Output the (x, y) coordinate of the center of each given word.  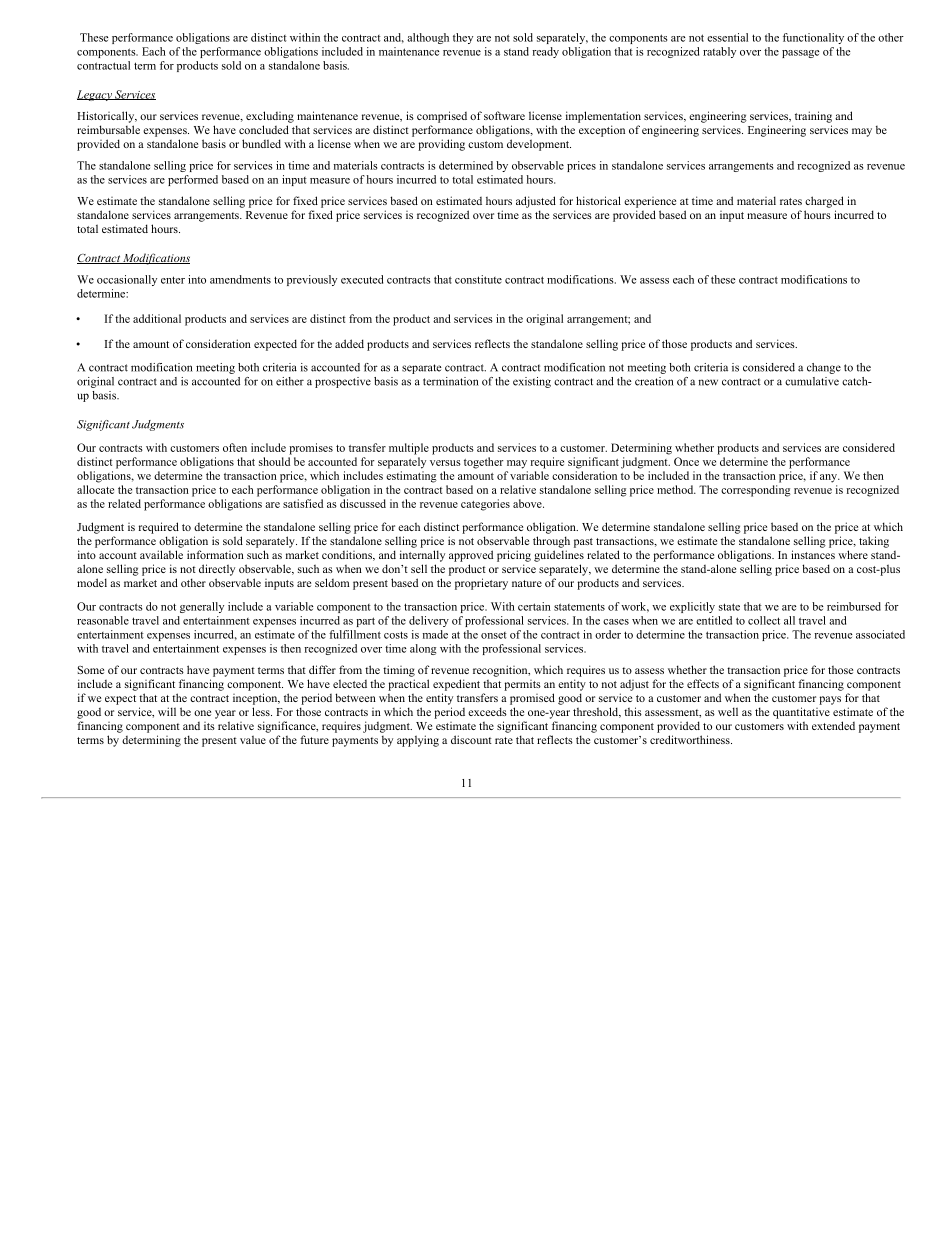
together (483, 463)
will (167, 711)
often (235, 447)
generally (202, 607)
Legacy (95, 95)
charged (824, 202)
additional (157, 318)
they (463, 38)
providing (441, 145)
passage (800, 54)
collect (764, 620)
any (830, 478)
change (824, 368)
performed (193, 180)
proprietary (481, 584)
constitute (478, 279)
